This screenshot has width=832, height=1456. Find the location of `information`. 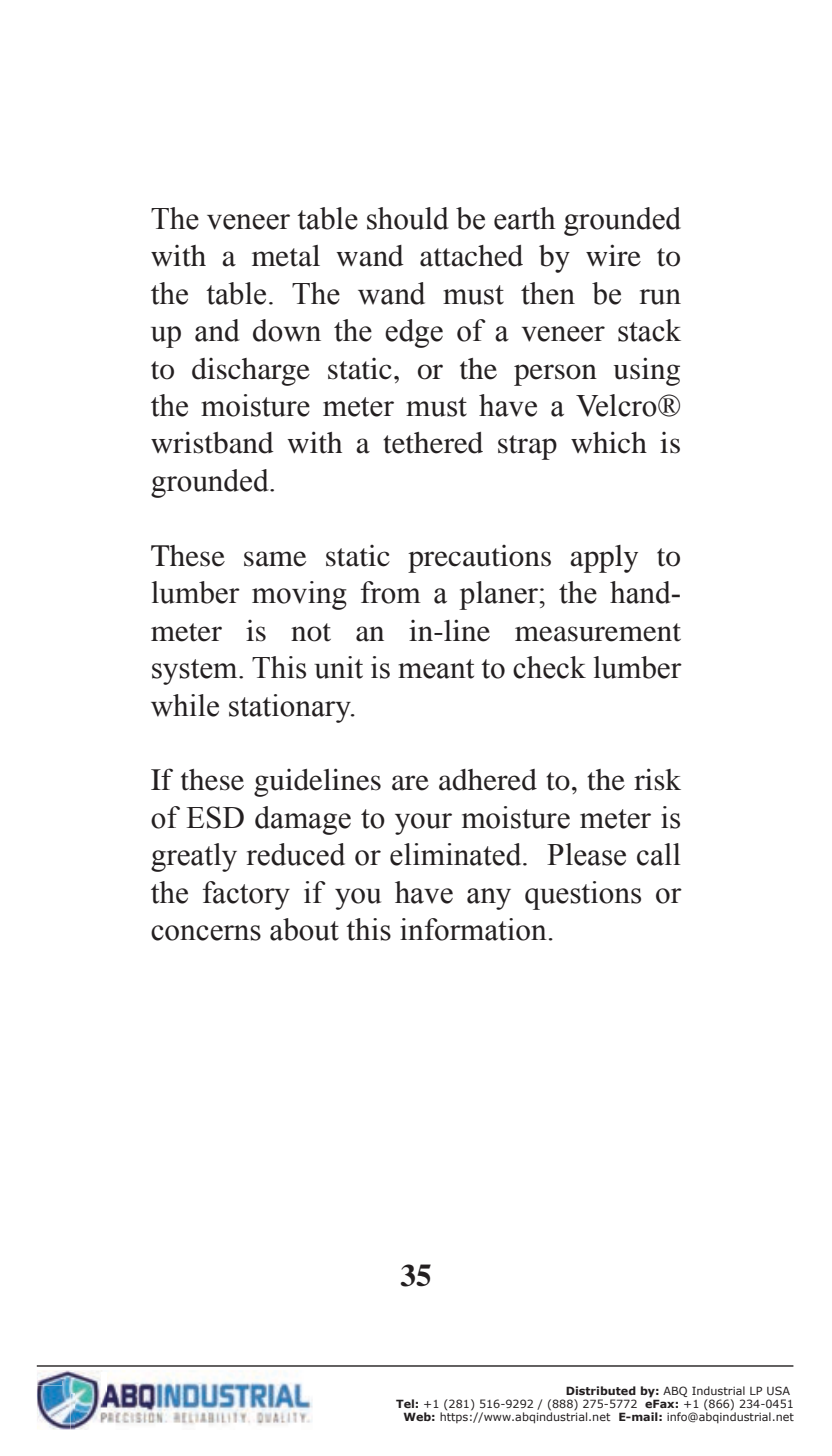

information is located at coordinates (473, 929).
